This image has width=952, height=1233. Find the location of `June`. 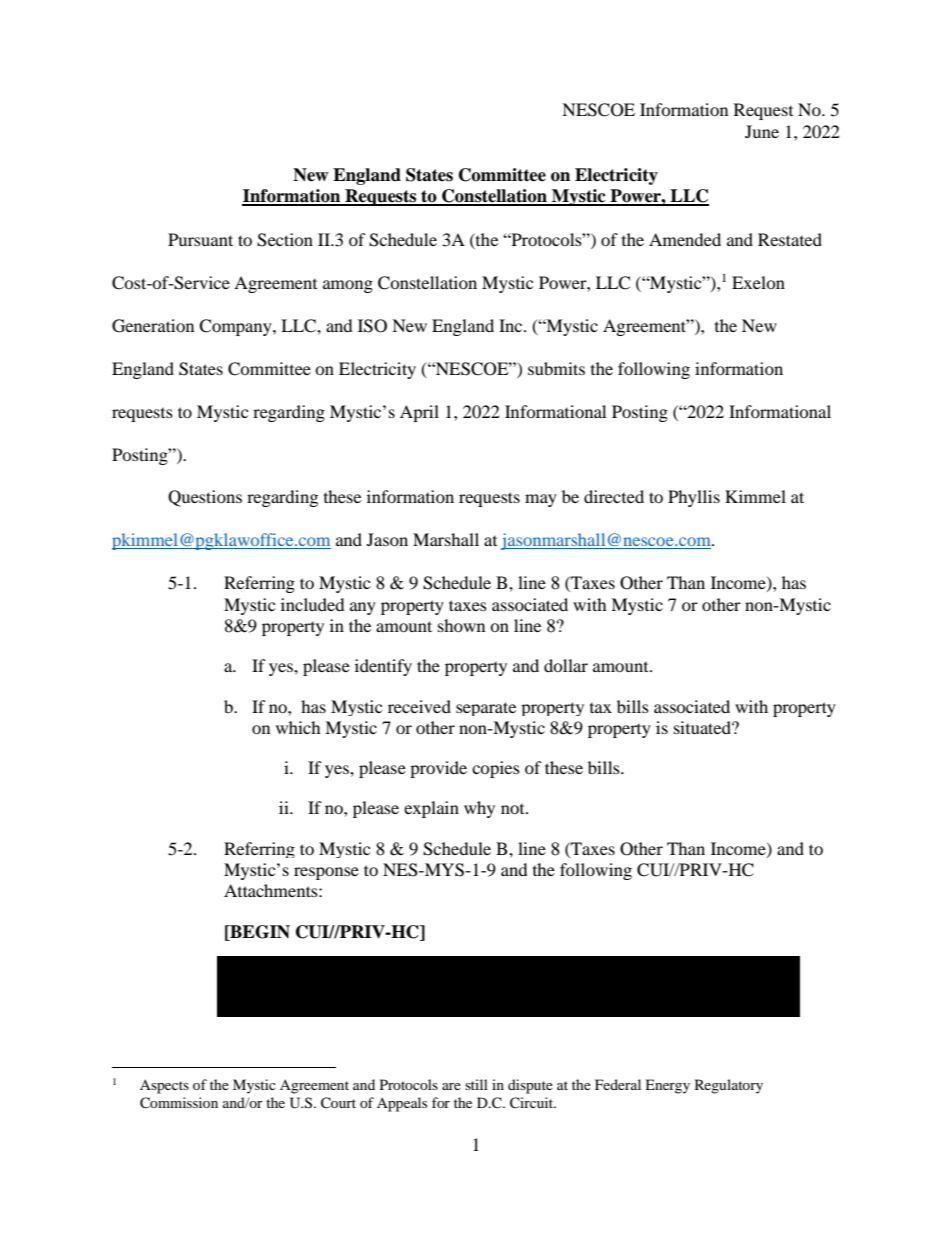

June is located at coordinates (762, 131).
